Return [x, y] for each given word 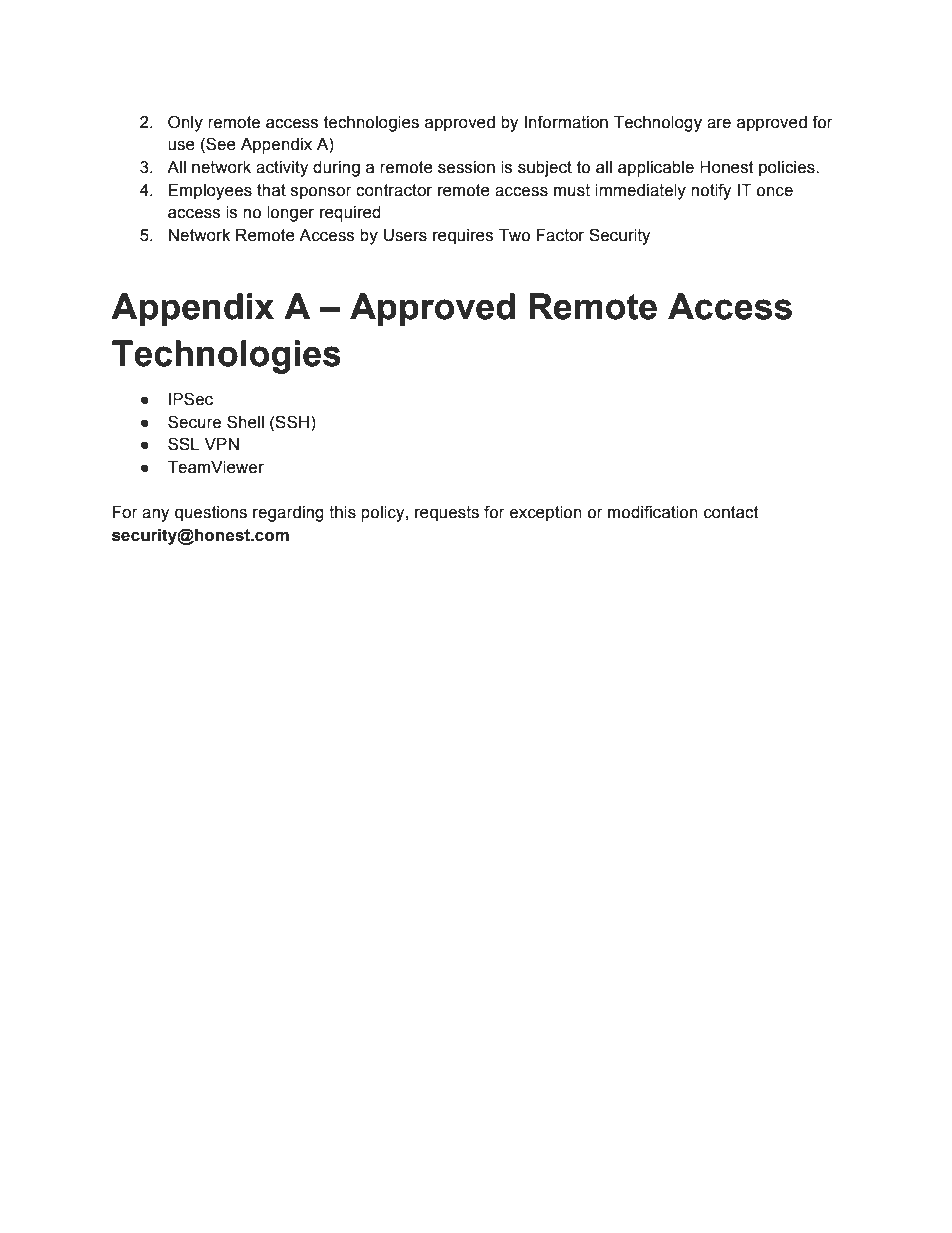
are [719, 124]
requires [463, 237]
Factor [560, 235]
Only [185, 123]
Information [566, 122]
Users [405, 235]
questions [211, 514]
